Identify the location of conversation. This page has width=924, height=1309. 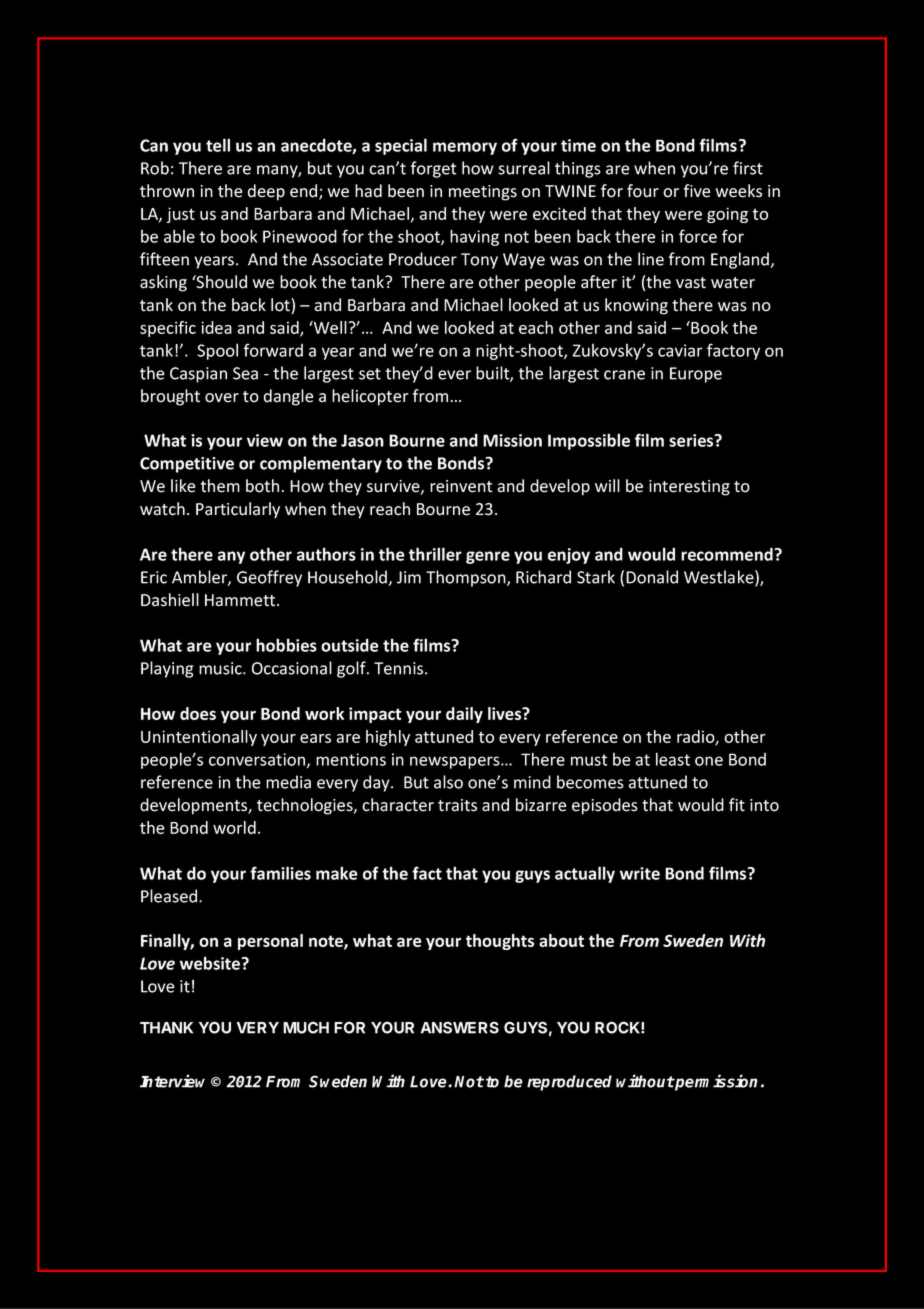
(257, 759).
